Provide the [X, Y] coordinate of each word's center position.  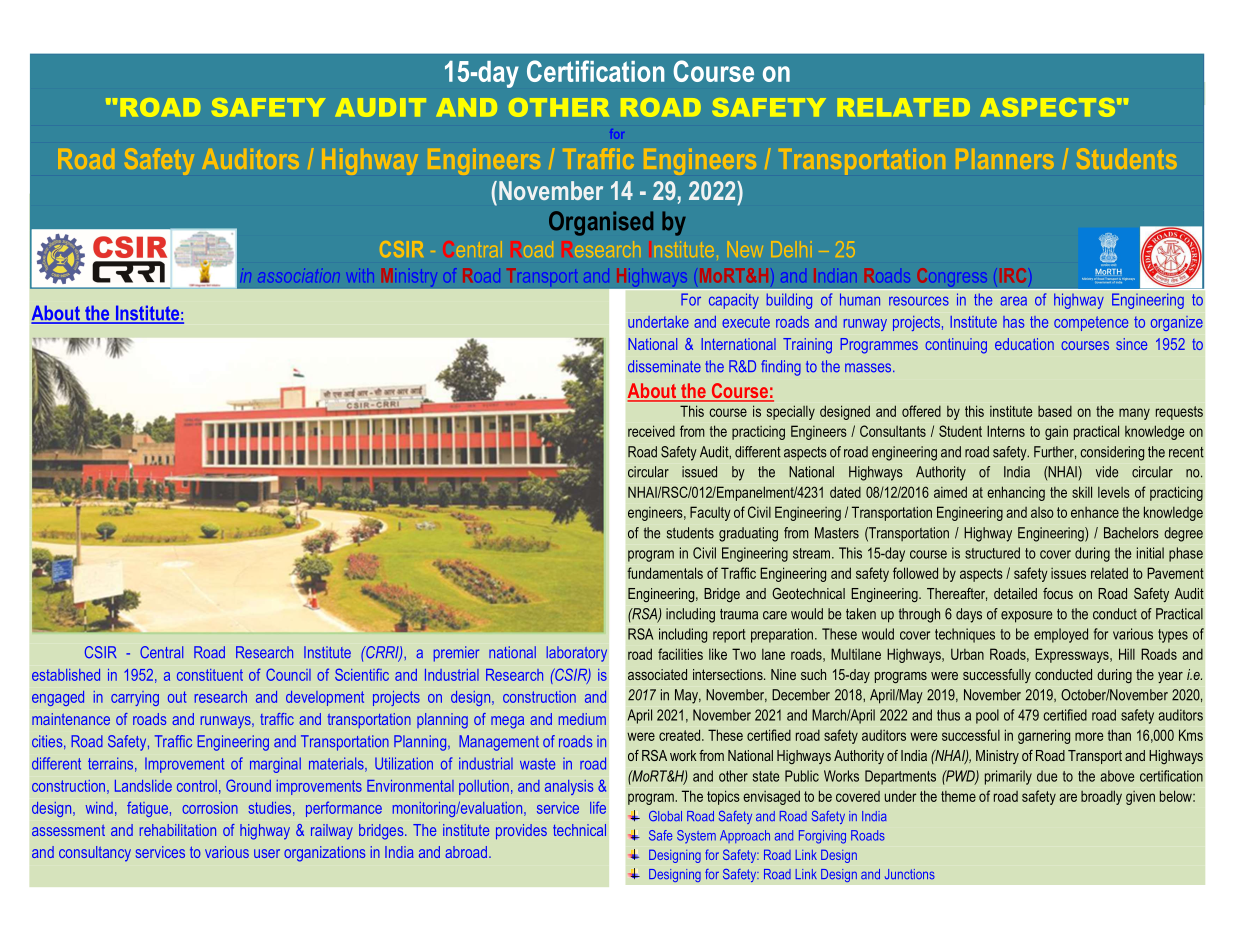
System [696, 836]
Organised [601, 223]
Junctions [910, 874]
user [267, 853]
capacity [734, 301]
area [1013, 301]
